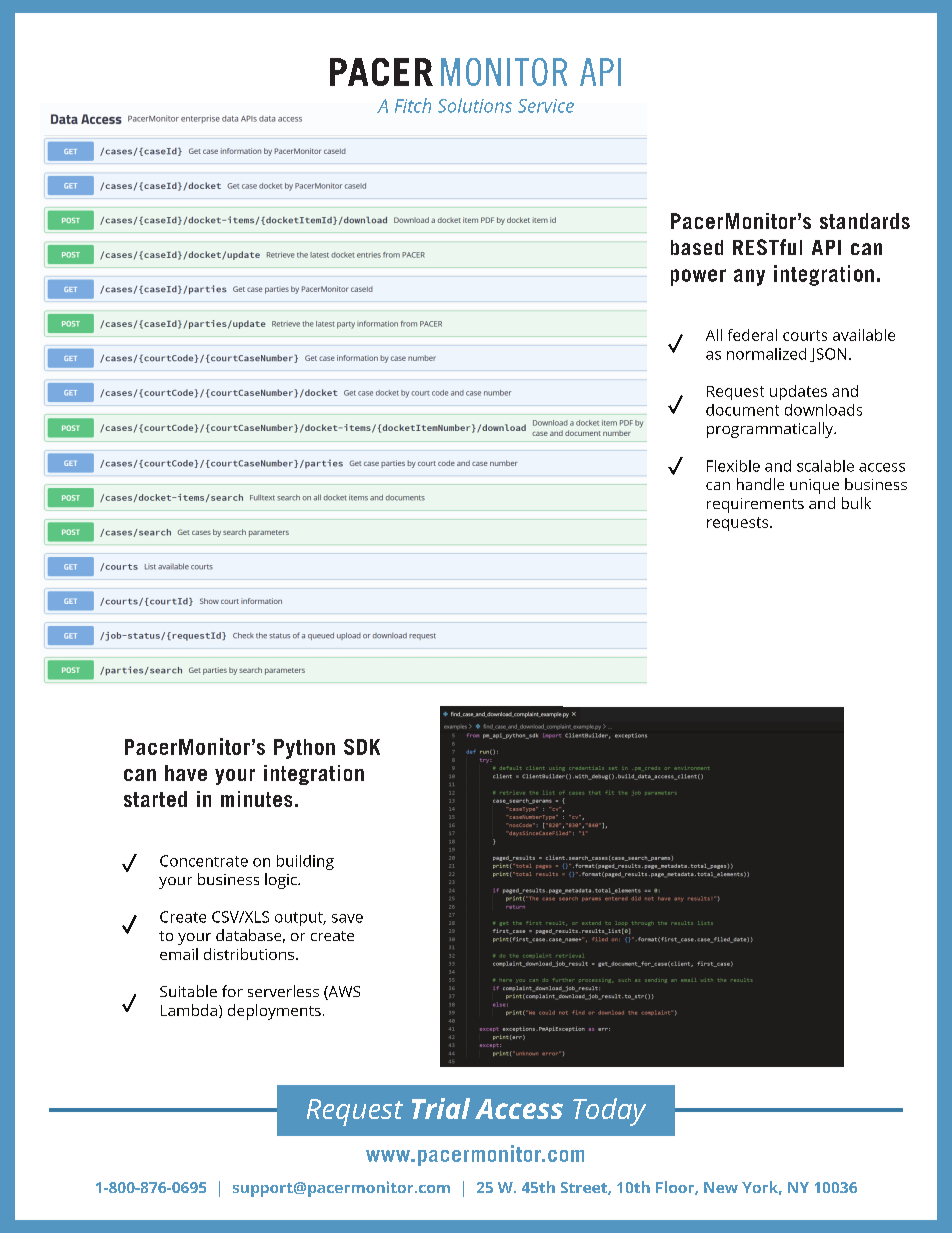 The height and width of the page is (1233, 952). I want to click on standards, so click(865, 221).
